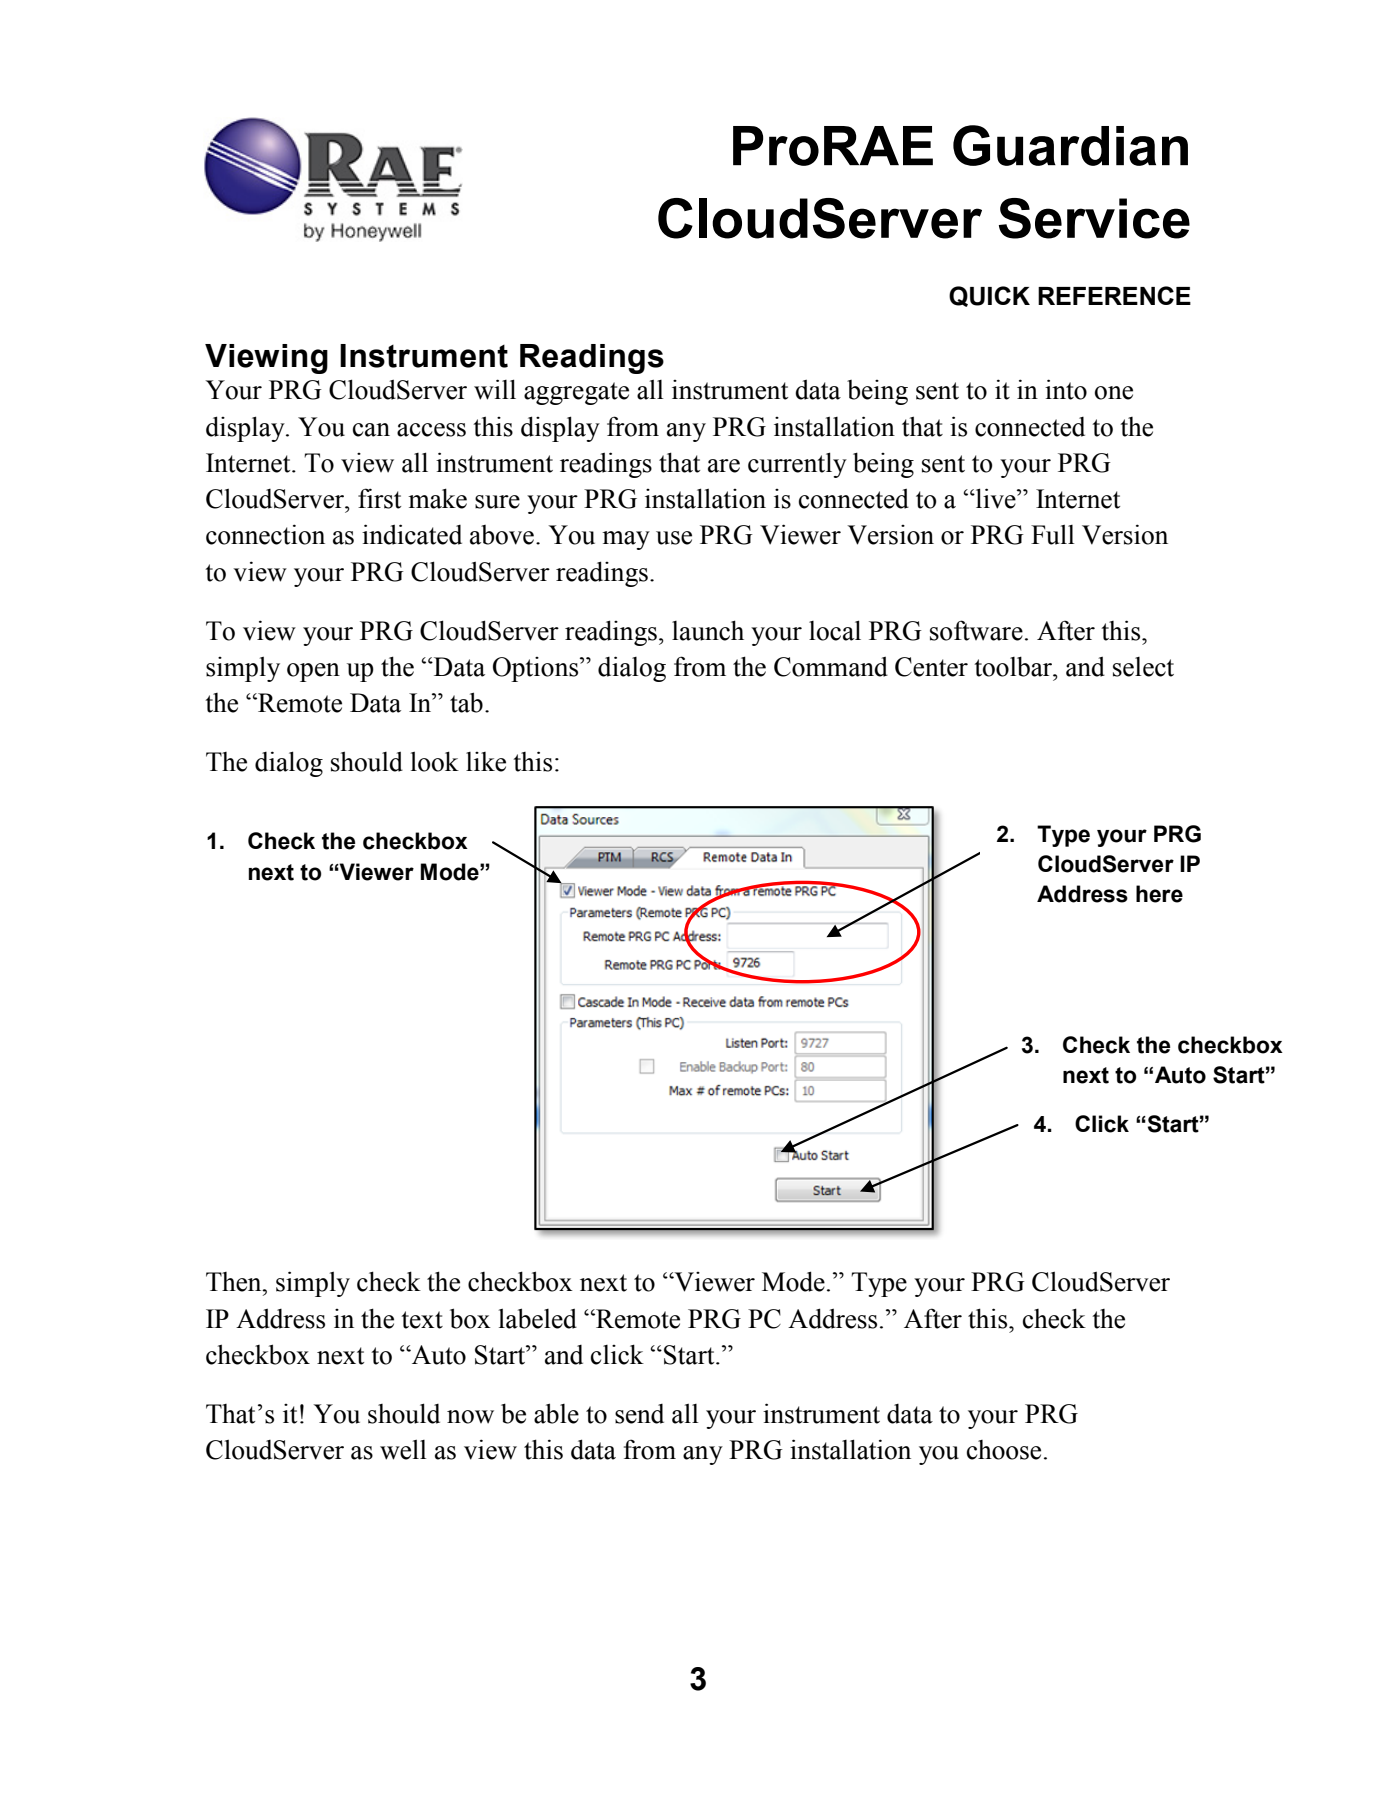 The height and width of the screenshot is (1808, 1397). Describe the element at coordinates (435, 761) in the screenshot. I see `look` at that location.
